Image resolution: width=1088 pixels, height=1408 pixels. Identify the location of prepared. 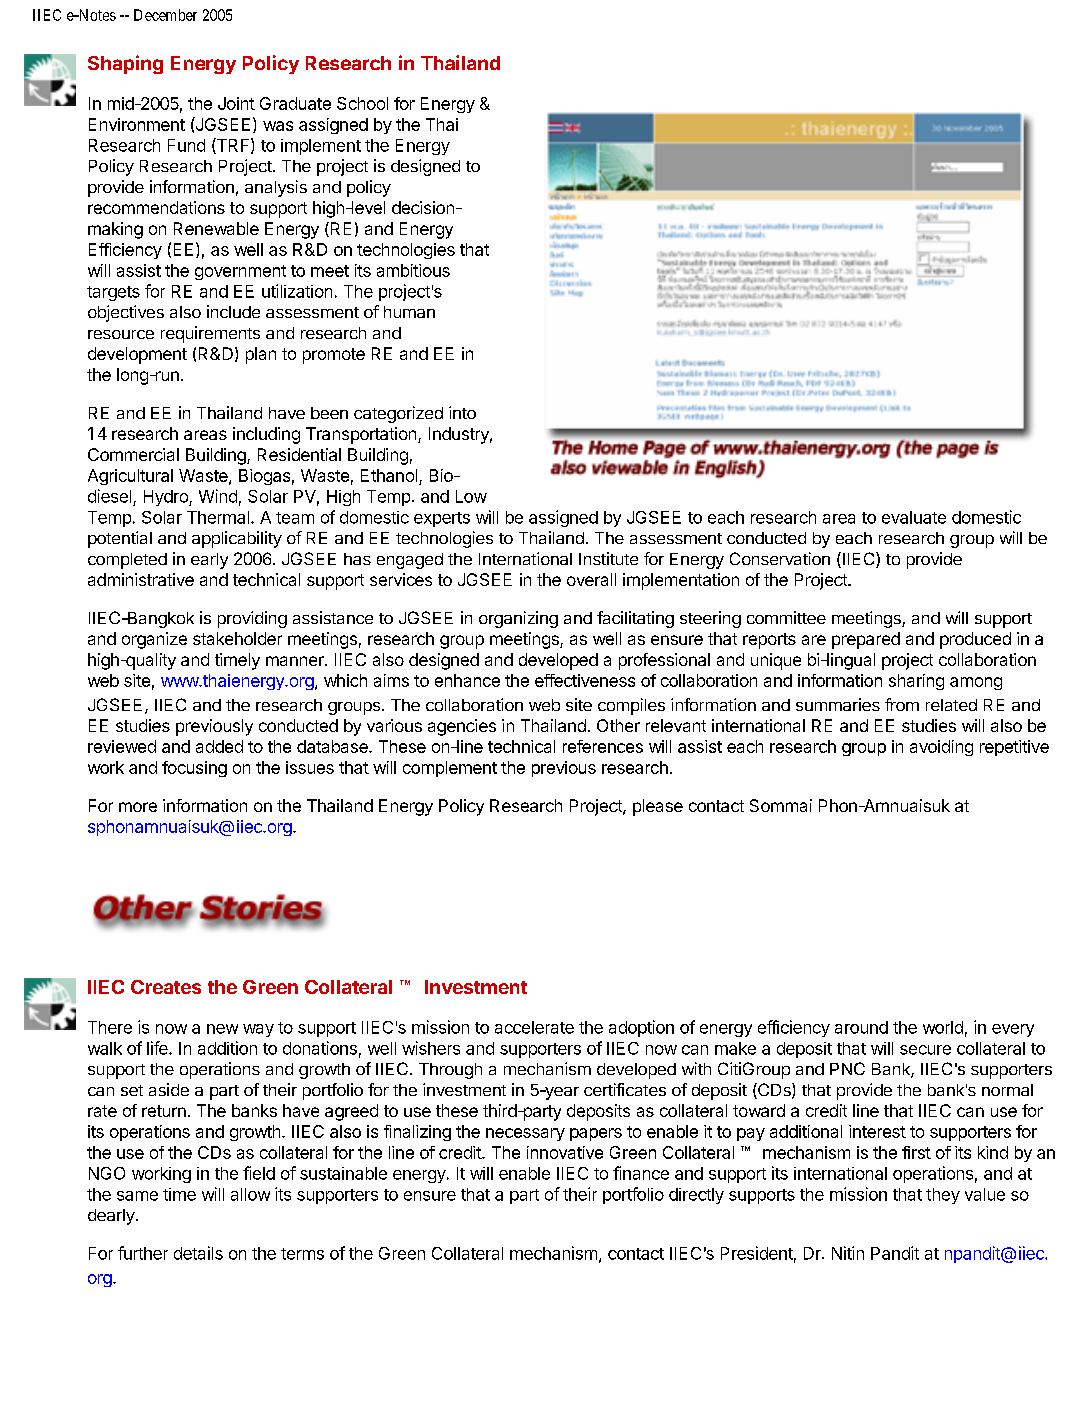
(866, 640).
